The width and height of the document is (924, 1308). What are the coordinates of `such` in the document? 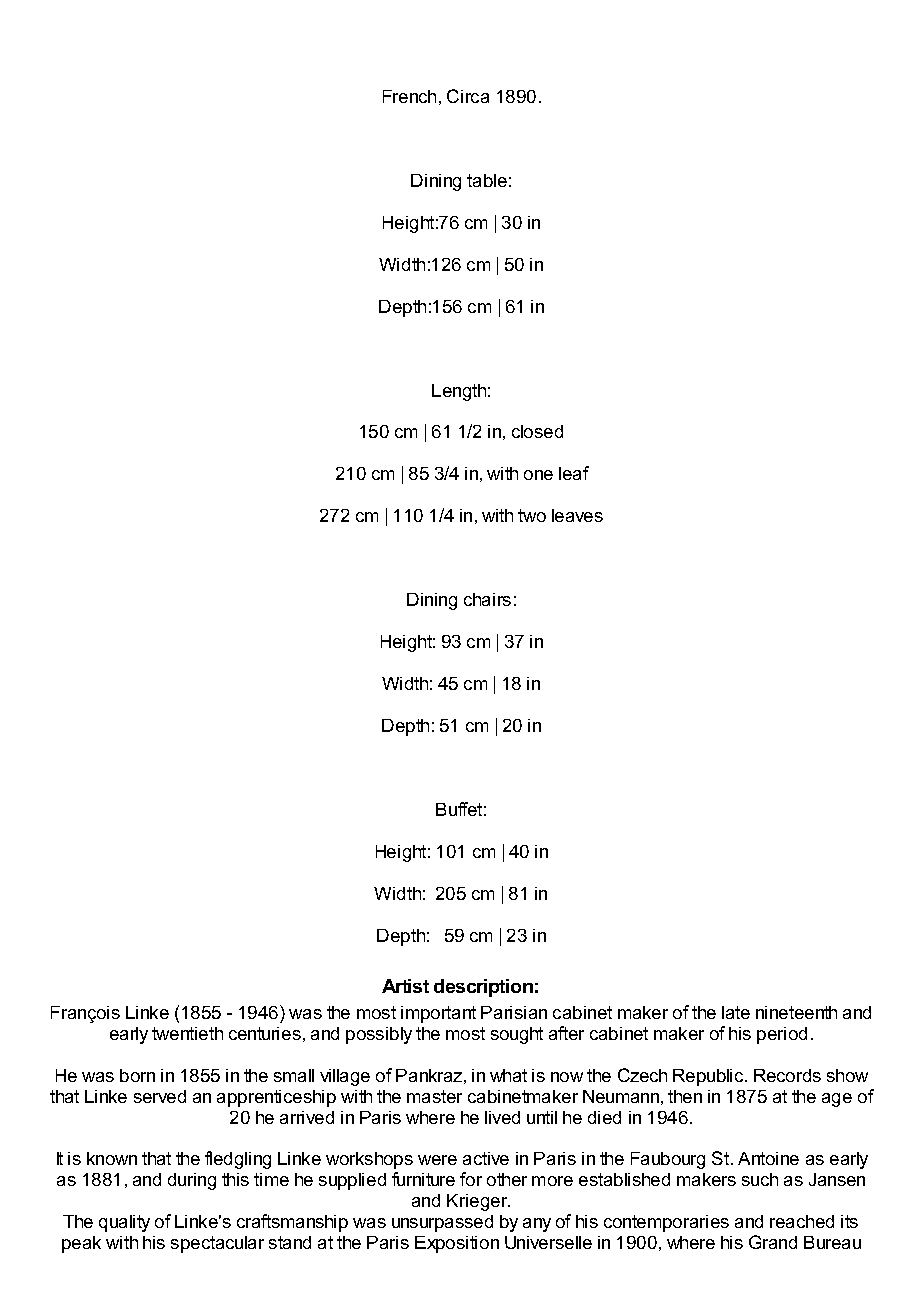 It's located at (760, 1179).
